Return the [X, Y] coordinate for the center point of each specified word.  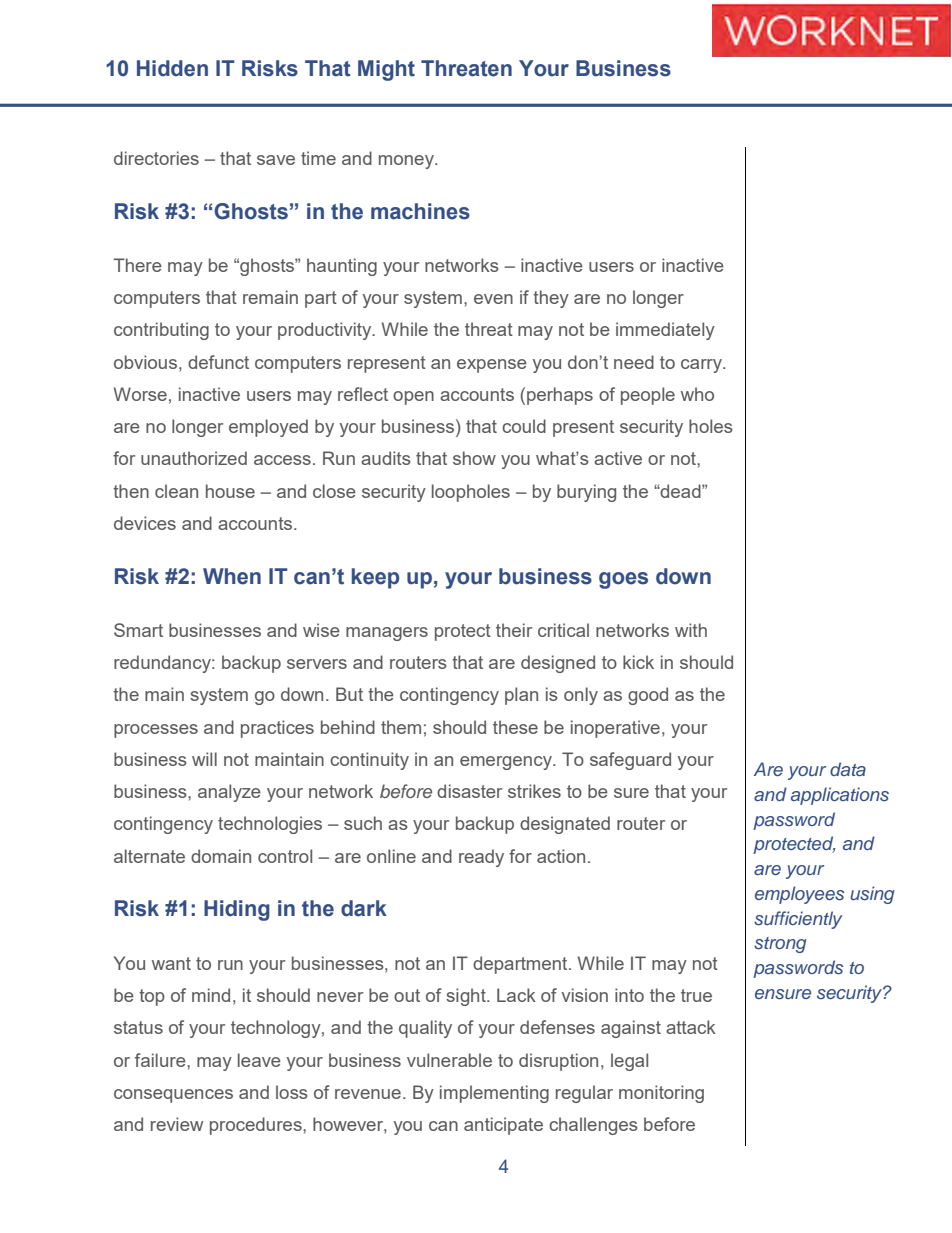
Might [386, 70]
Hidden [172, 68]
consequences [173, 1096]
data [848, 769]
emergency [507, 763]
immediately [665, 331]
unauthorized [194, 458]
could [524, 426]
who [697, 394]
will [204, 759]
